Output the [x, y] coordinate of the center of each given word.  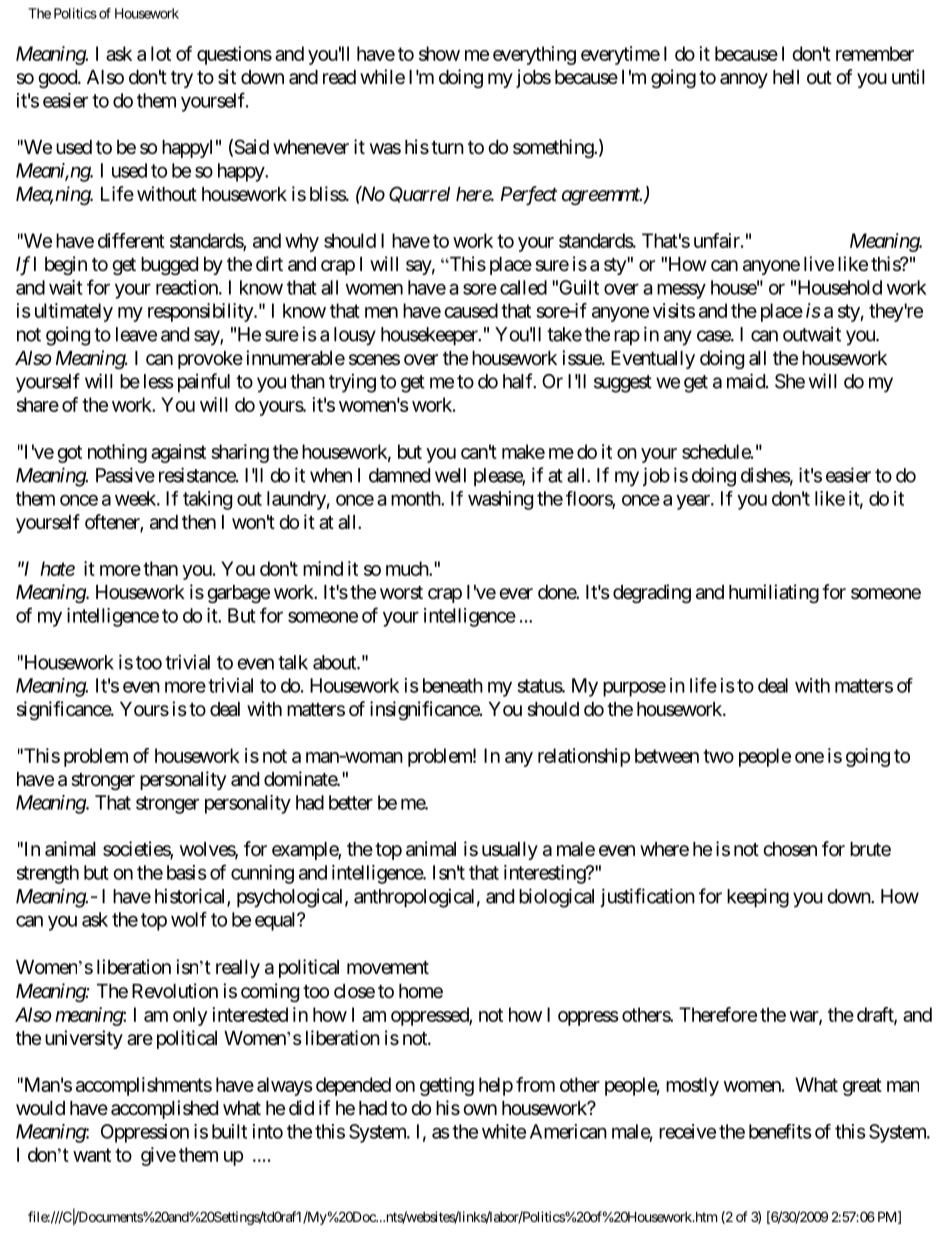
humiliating [774, 593]
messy [681, 291]
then [199, 522]
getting [447, 1086]
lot [161, 53]
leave [136, 334]
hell [786, 77]
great [862, 1087]
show [439, 53]
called [523, 287]
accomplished [164, 1109]
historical [191, 897]
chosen [790, 849]
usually [510, 851]
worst [401, 593]
